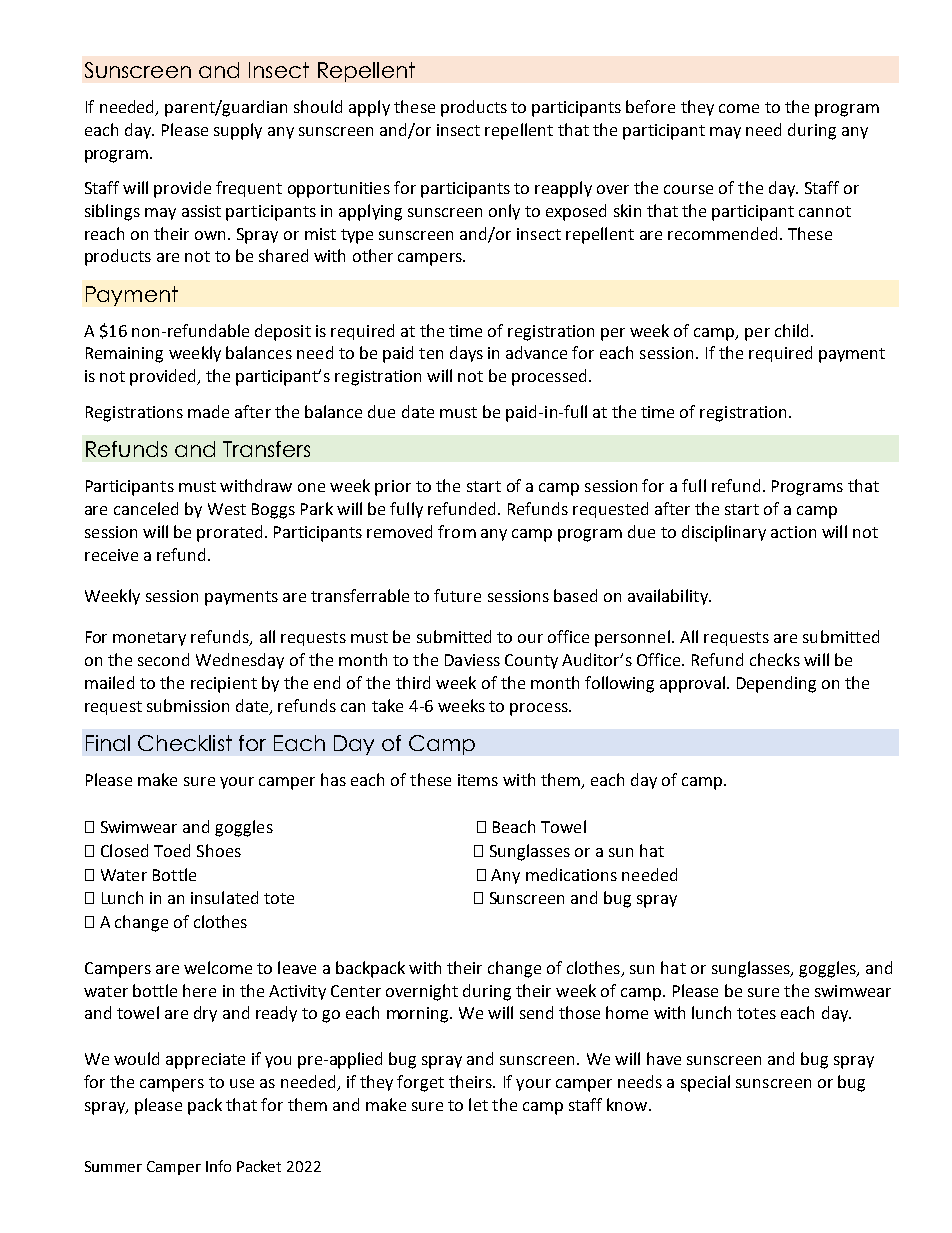 This image has width=952, height=1233. What do you see at coordinates (504, 212) in the image?
I see `only` at bounding box center [504, 212].
